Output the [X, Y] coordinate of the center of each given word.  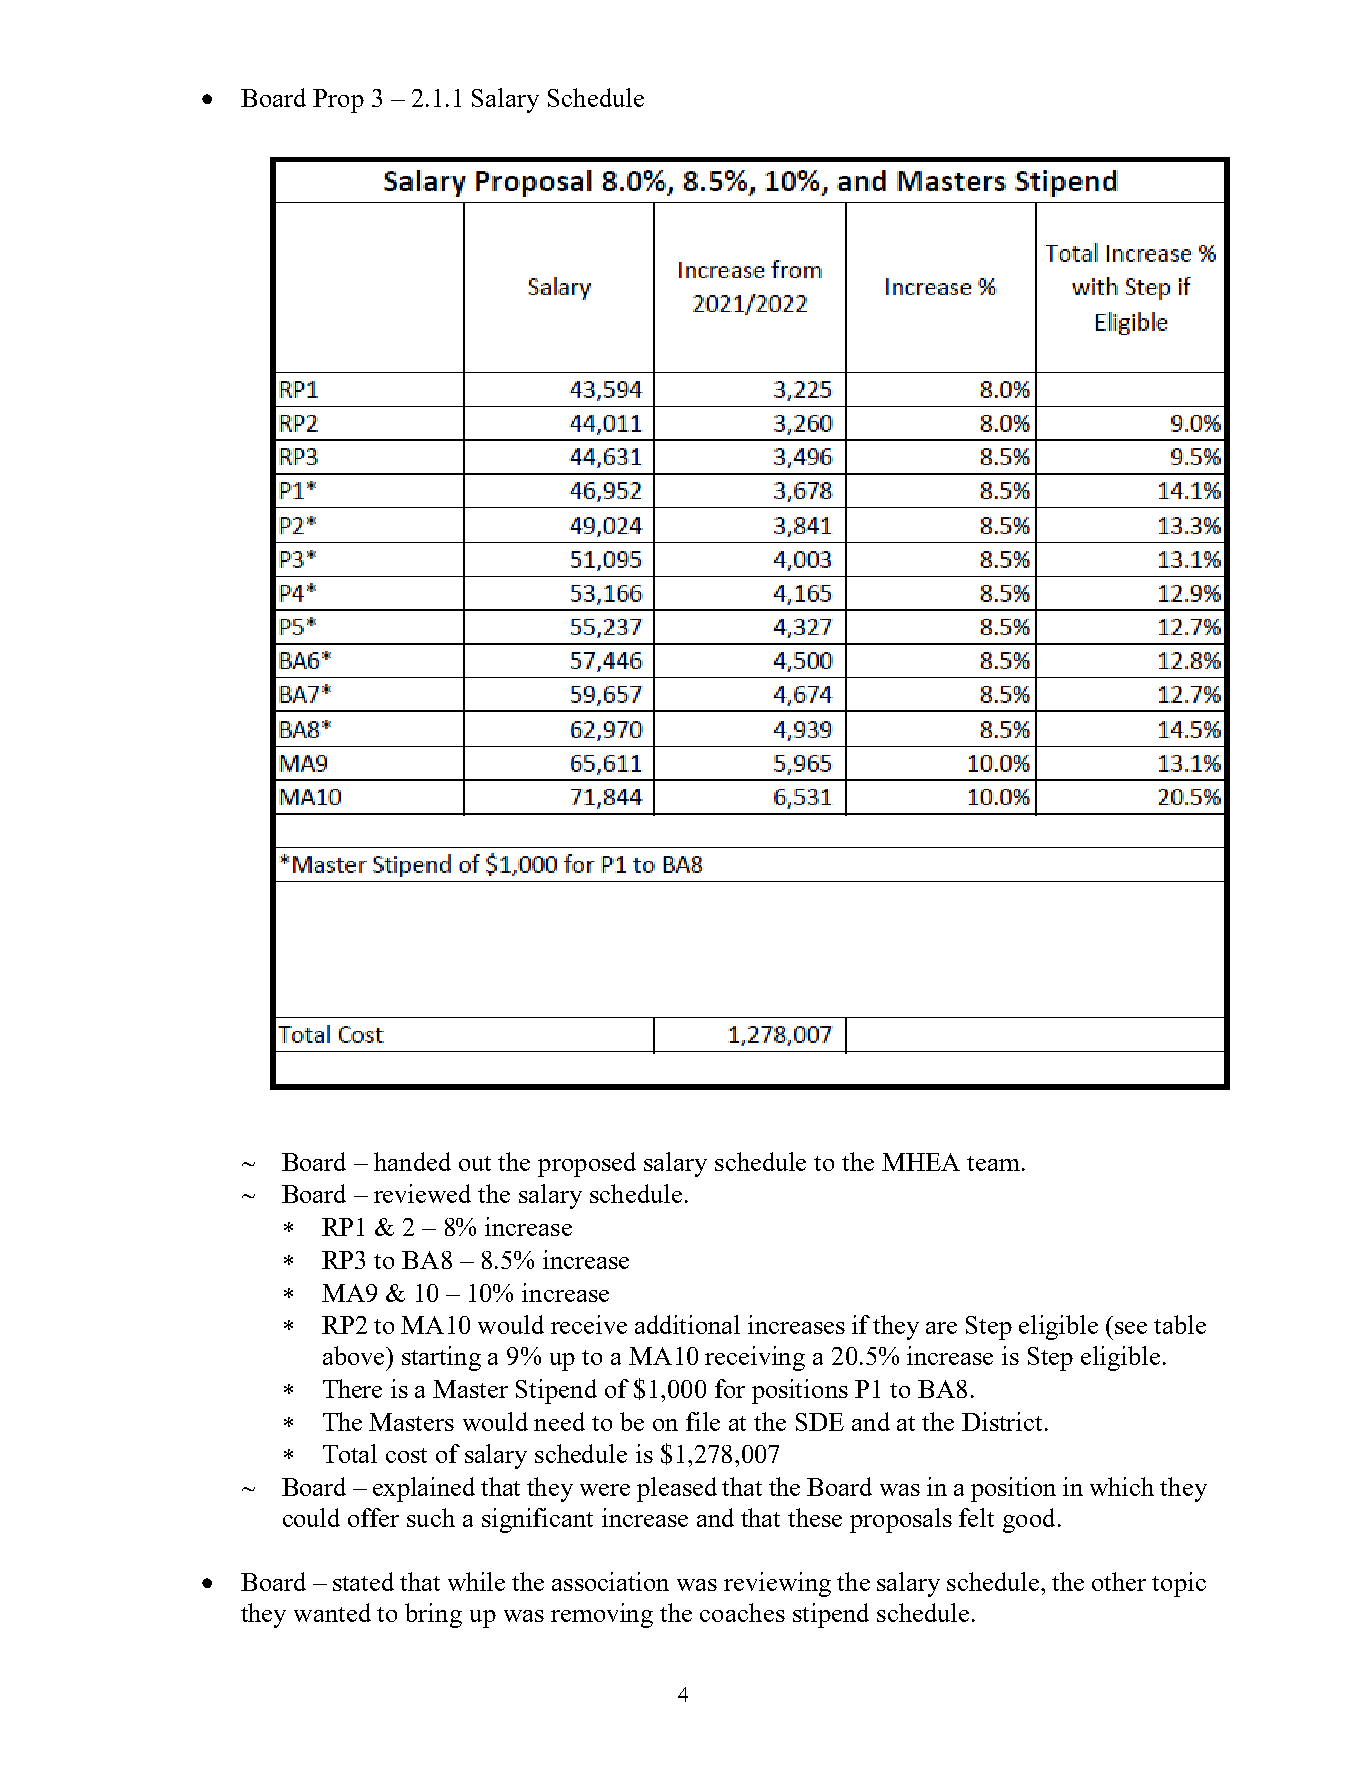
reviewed [422, 1193]
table [1180, 1324]
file [703, 1421]
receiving [755, 1358]
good [1029, 1520]
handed [412, 1161]
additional [687, 1324]
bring [433, 1615]
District [1002, 1421]
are [941, 1328]
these [815, 1517]
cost [406, 1455]
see [1131, 1328]
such [431, 1517]
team [993, 1163]
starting [441, 1358]
